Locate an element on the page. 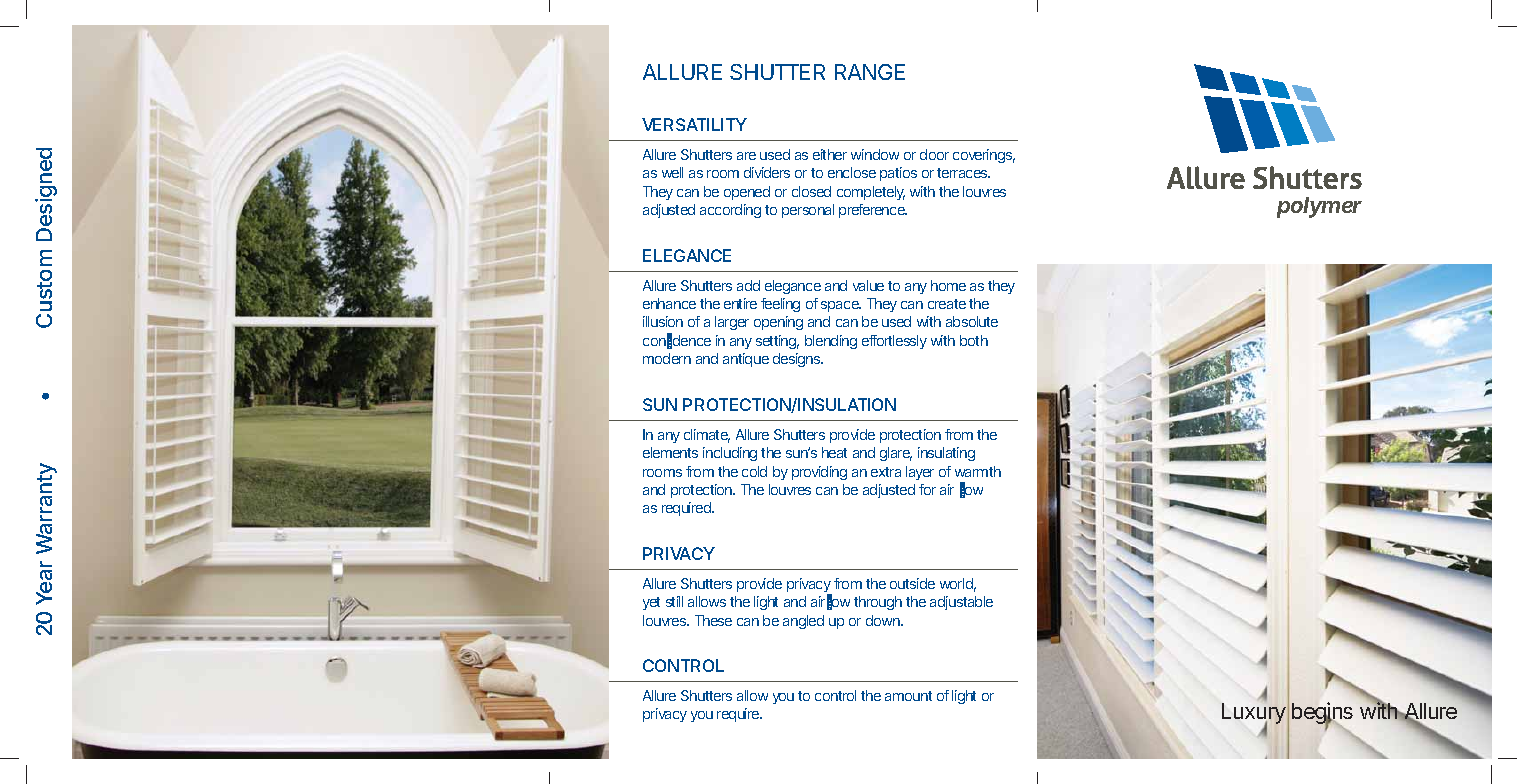 The height and width of the document is (784, 1535). amount is located at coordinates (908, 696).
